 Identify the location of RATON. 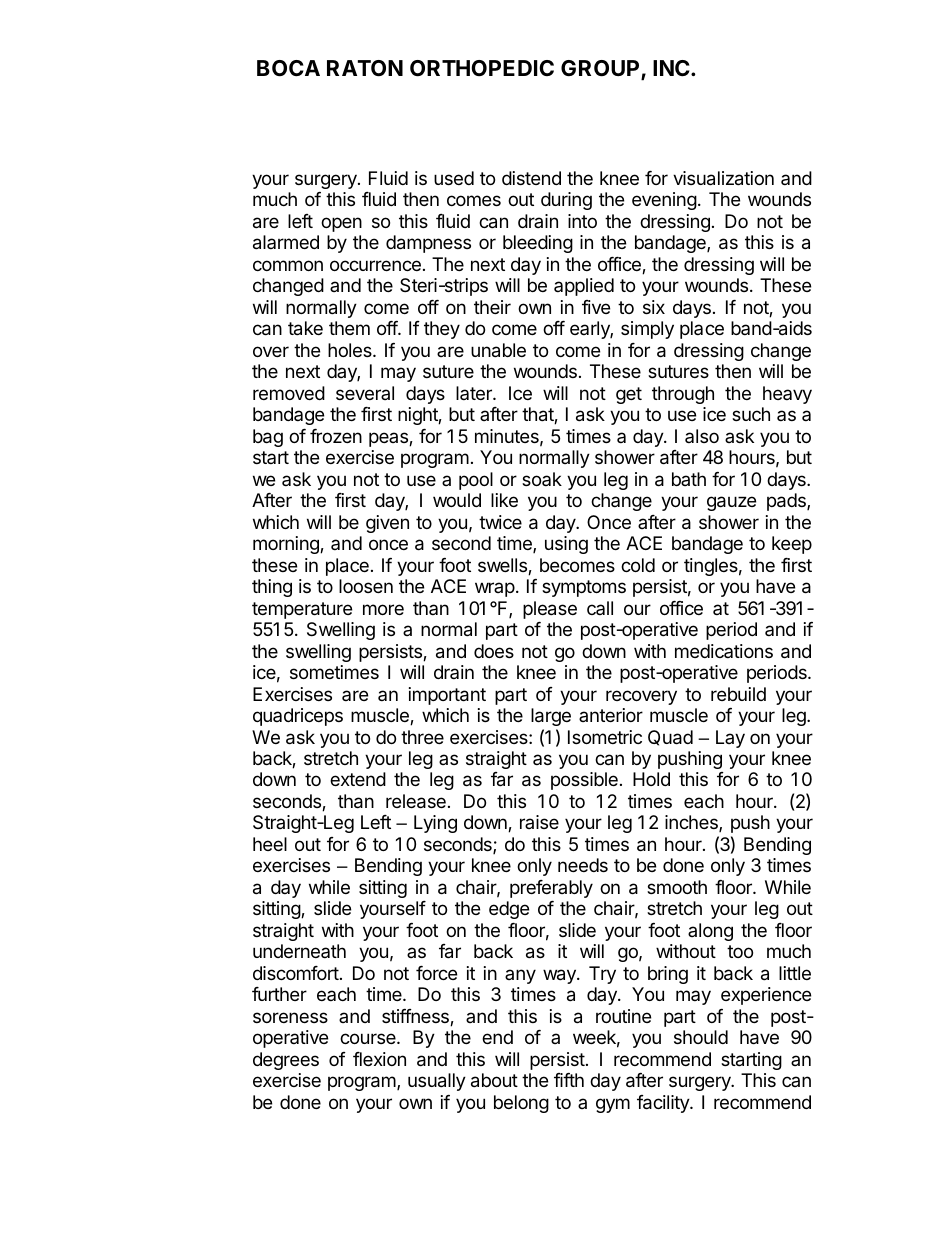
(365, 68).
